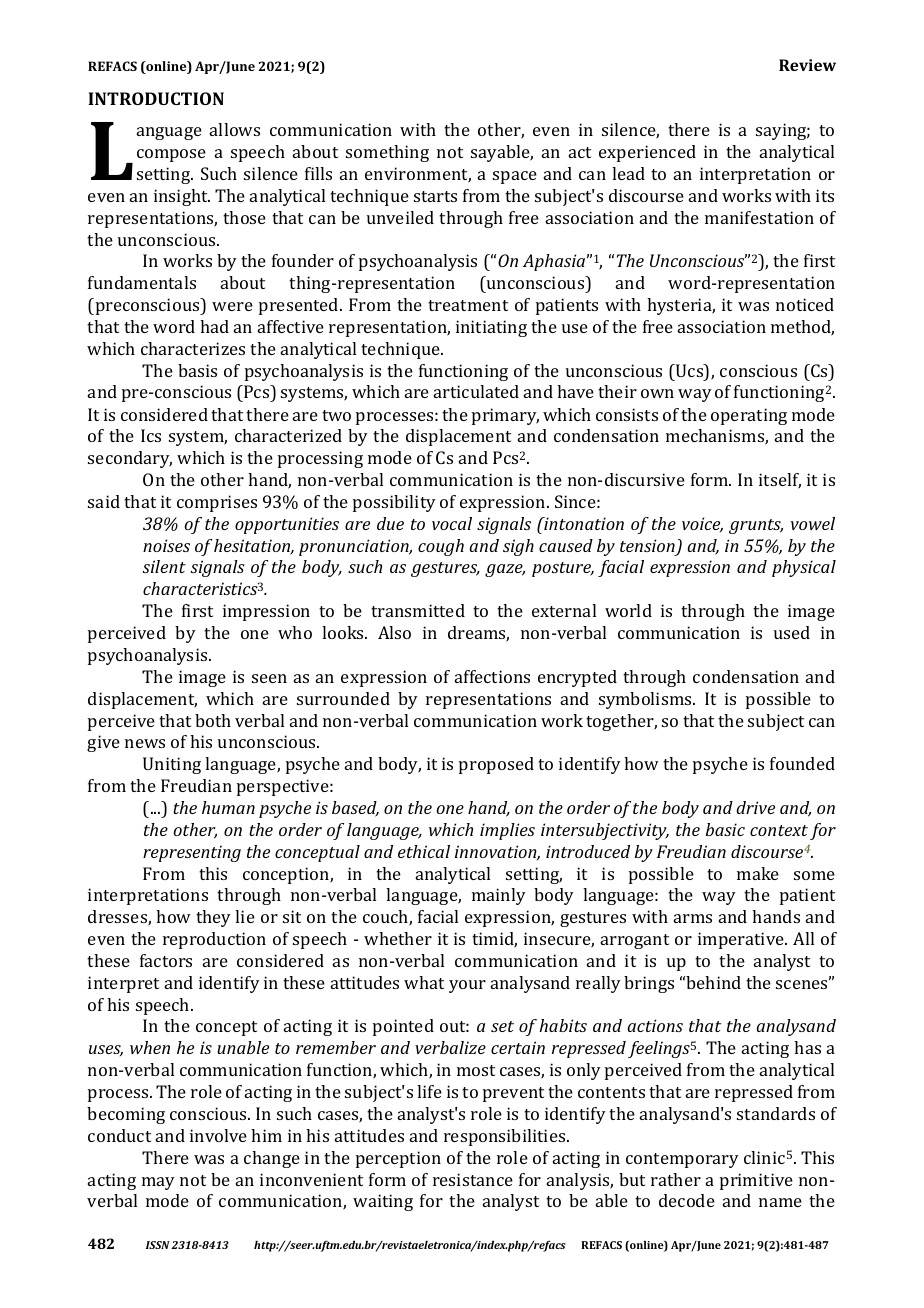 The image size is (924, 1308). Describe the element at coordinates (780, 481) in the document. I see `itself` at that location.
